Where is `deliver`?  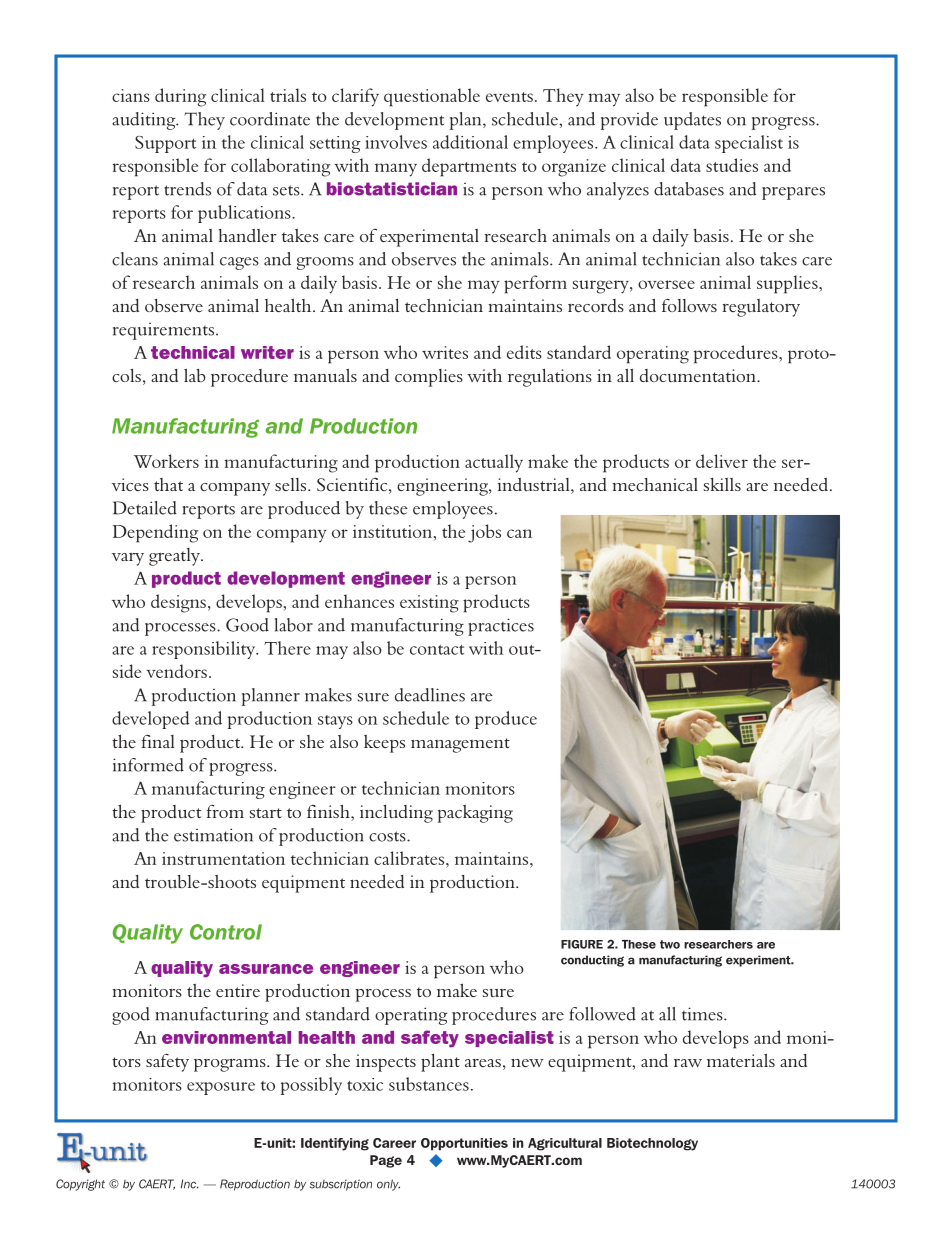 deliver is located at coordinates (722, 461).
